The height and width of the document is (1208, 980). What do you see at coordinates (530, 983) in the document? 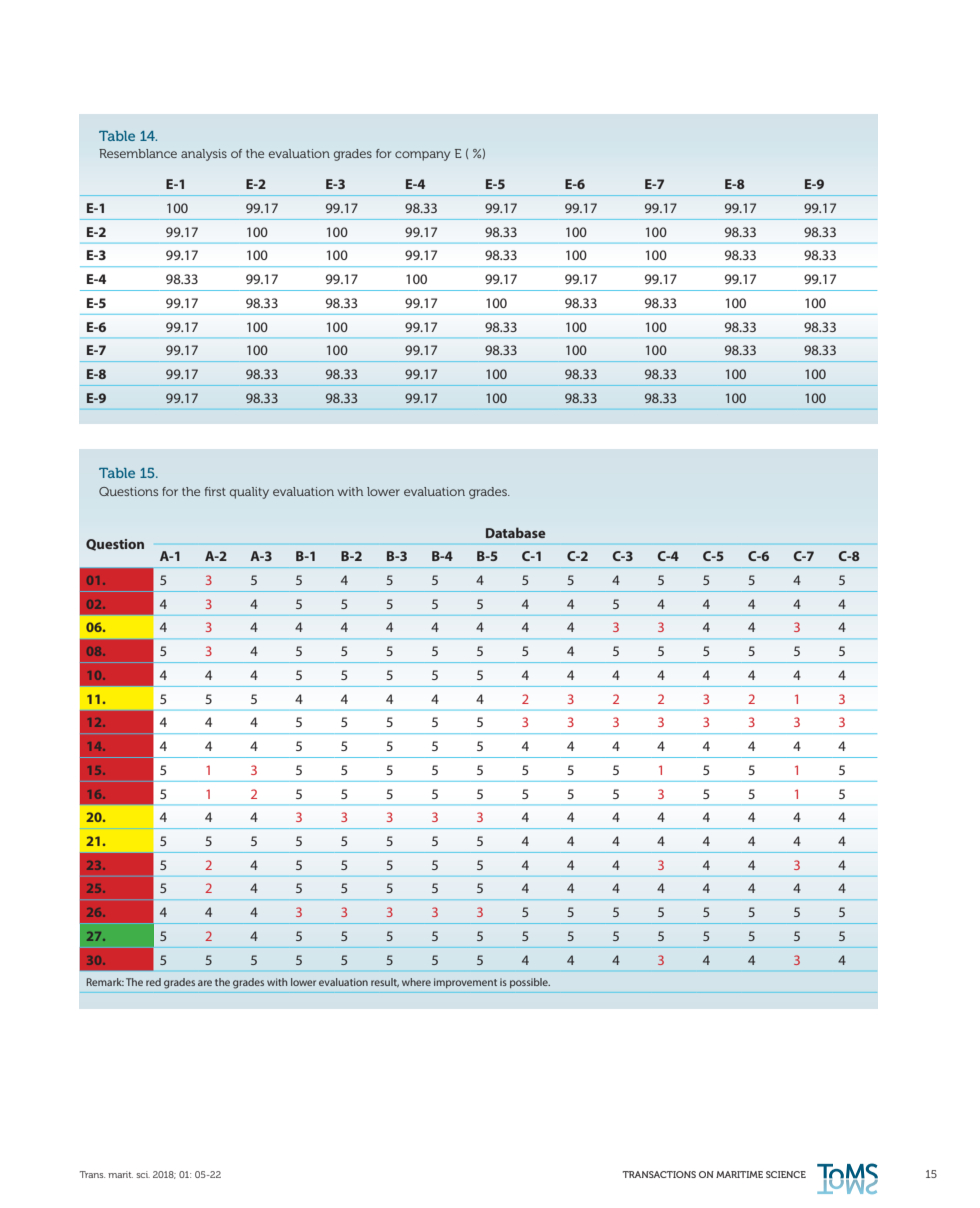
I see `possible` at bounding box center [530, 983].
